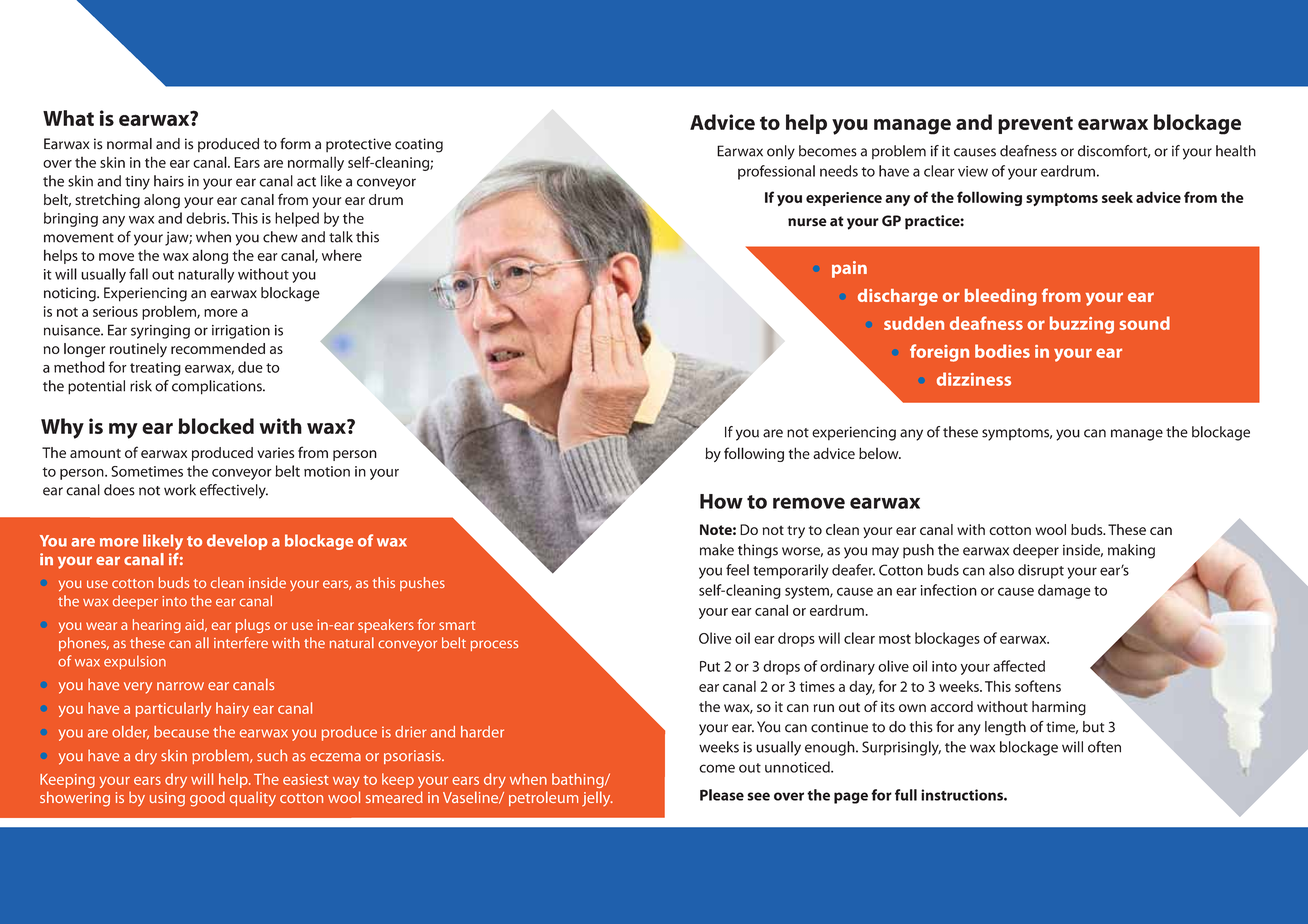 Image resolution: width=1308 pixels, height=924 pixels. What do you see at coordinates (880, 453) in the image?
I see `below` at bounding box center [880, 453].
